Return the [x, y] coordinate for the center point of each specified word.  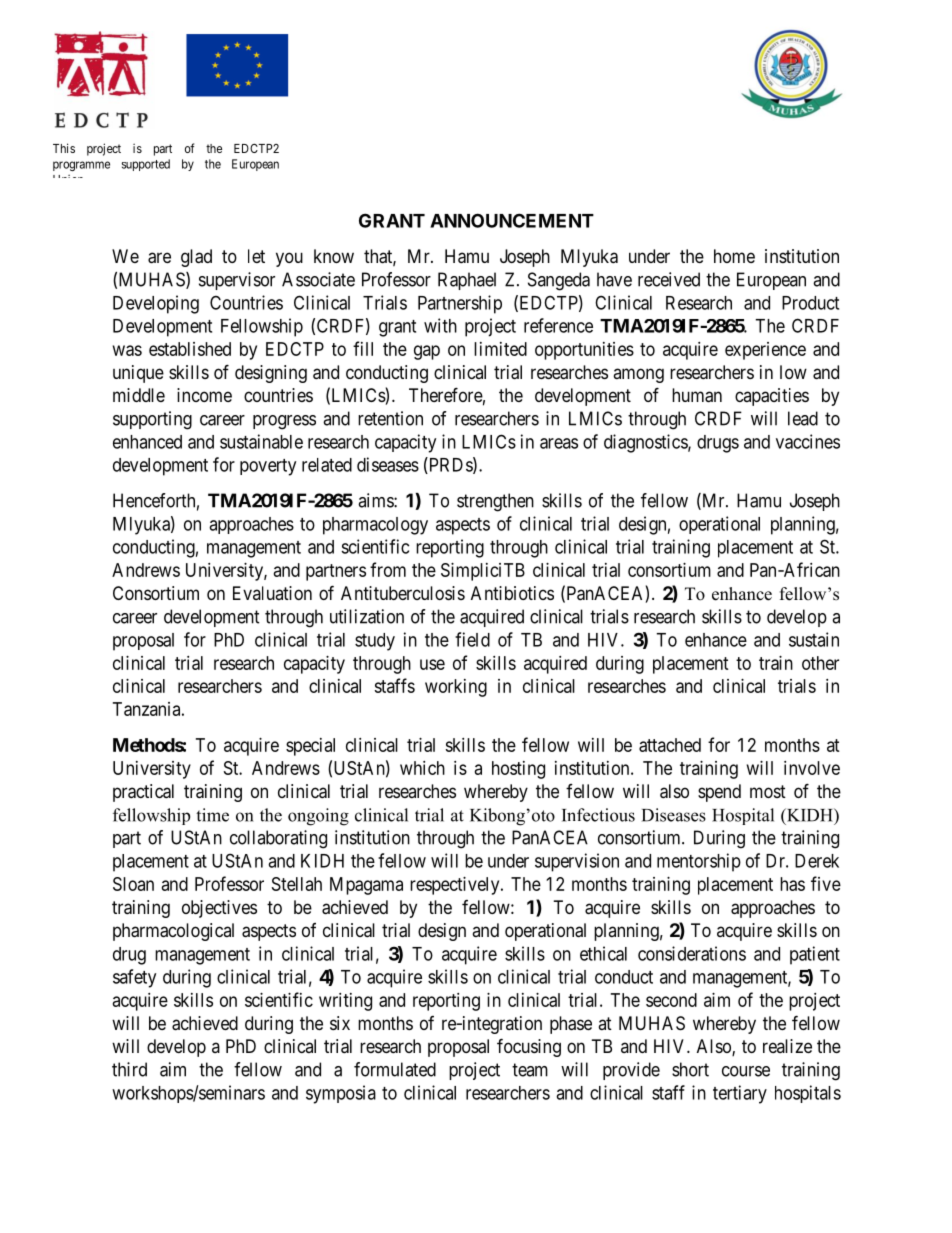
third [129, 1069]
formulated [395, 1069]
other [820, 663]
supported [146, 165]
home [734, 256]
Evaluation [272, 593]
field [472, 639]
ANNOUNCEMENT [512, 220]
